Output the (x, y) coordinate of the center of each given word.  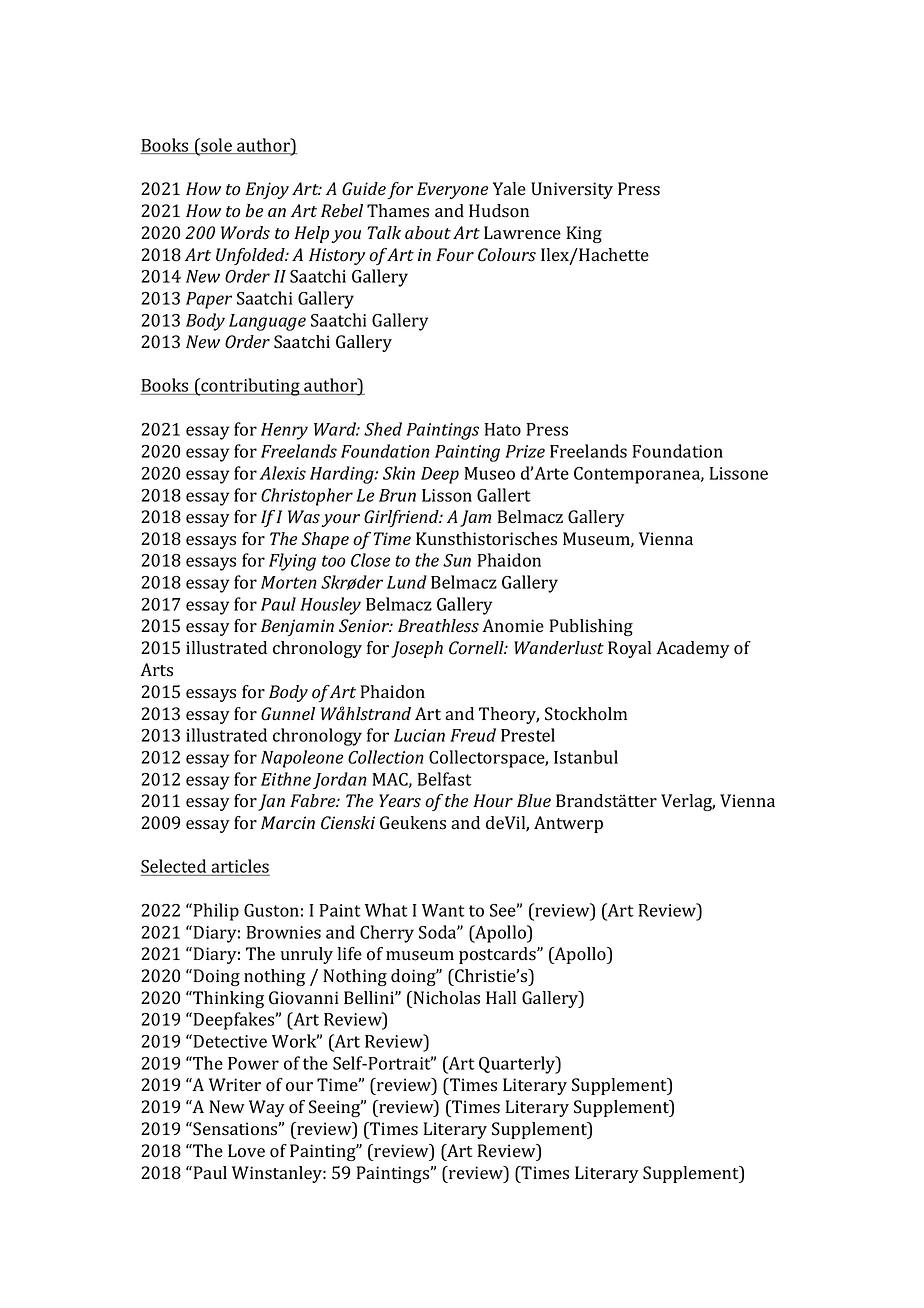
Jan (271, 802)
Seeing (336, 1108)
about (428, 233)
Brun (397, 495)
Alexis (283, 473)
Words (245, 233)
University (572, 190)
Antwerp (568, 824)
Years (400, 801)
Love (246, 1151)
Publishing (591, 627)
